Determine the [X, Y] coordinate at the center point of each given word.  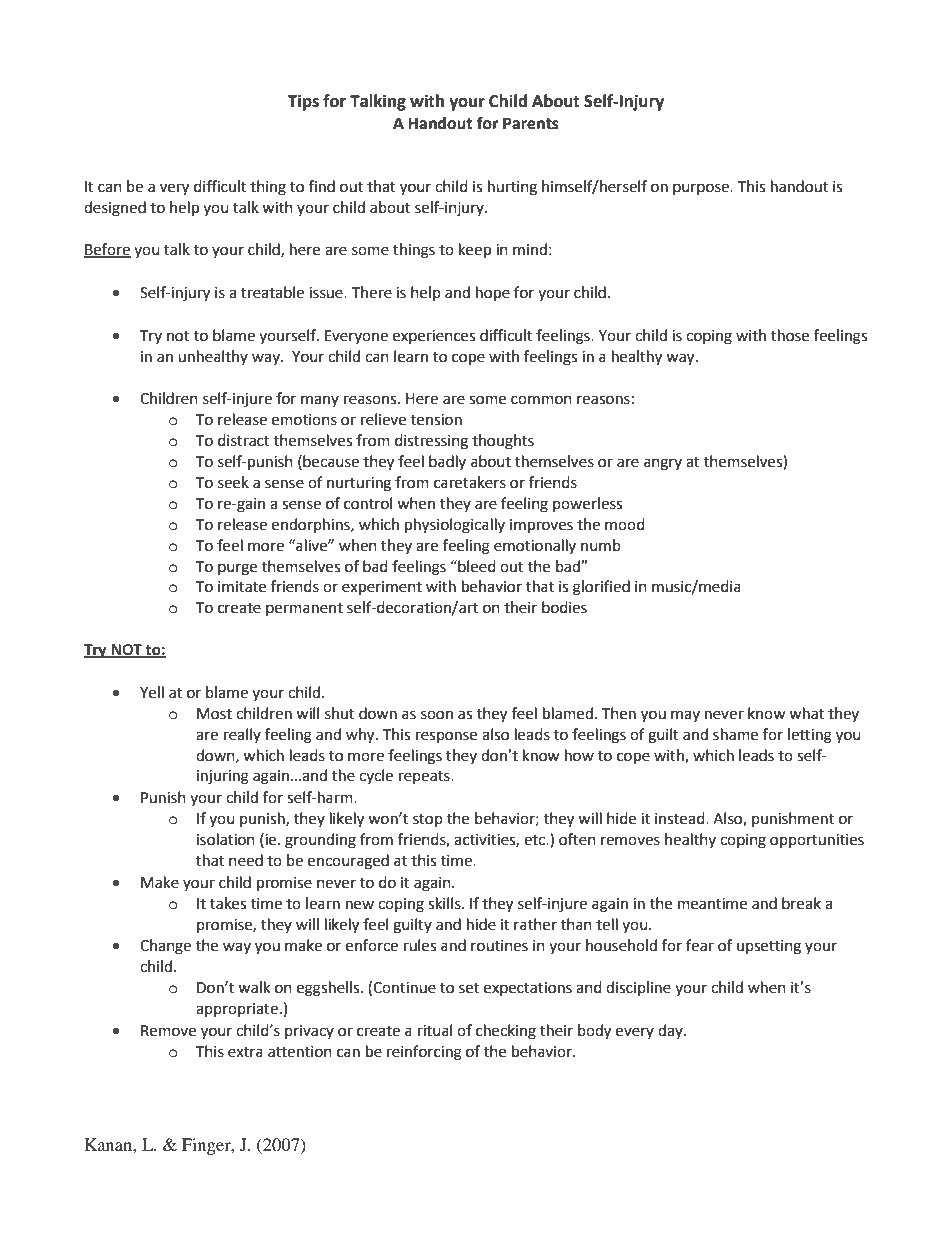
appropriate [237, 1010]
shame [735, 734]
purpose [702, 189]
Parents [531, 123]
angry [663, 464]
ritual [435, 1030]
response [446, 737]
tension [436, 420]
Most [214, 714]
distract [244, 440]
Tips [303, 102]
